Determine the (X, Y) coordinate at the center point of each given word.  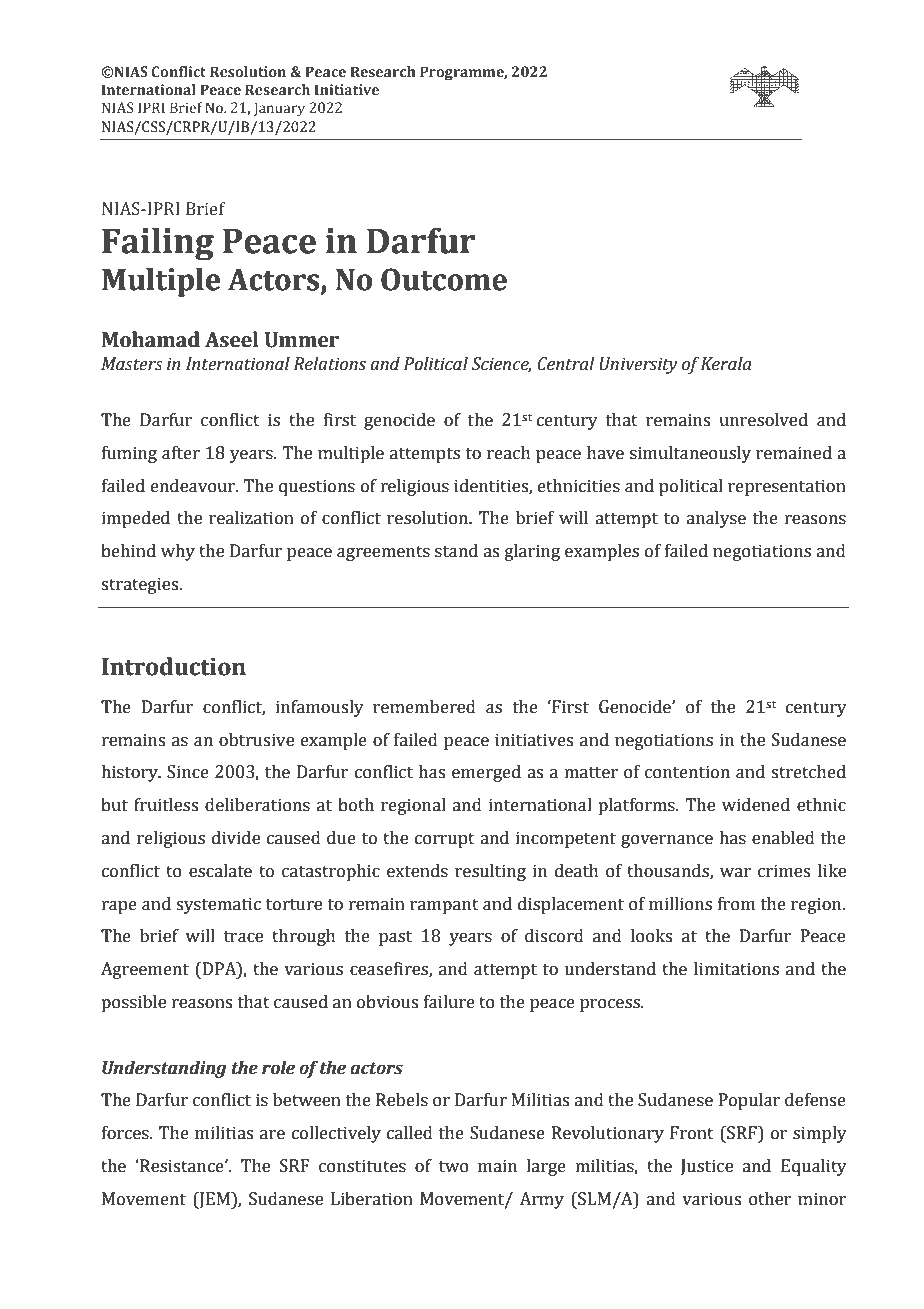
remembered (424, 707)
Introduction (174, 666)
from (736, 904)
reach (509, 453)
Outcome (444, 279)
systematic (218, 905)
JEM (214, 1200)
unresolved (763, 420)
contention (687, 772)
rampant (444, 906)
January (279, 109)
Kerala (726, 364)
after (181, 453)
